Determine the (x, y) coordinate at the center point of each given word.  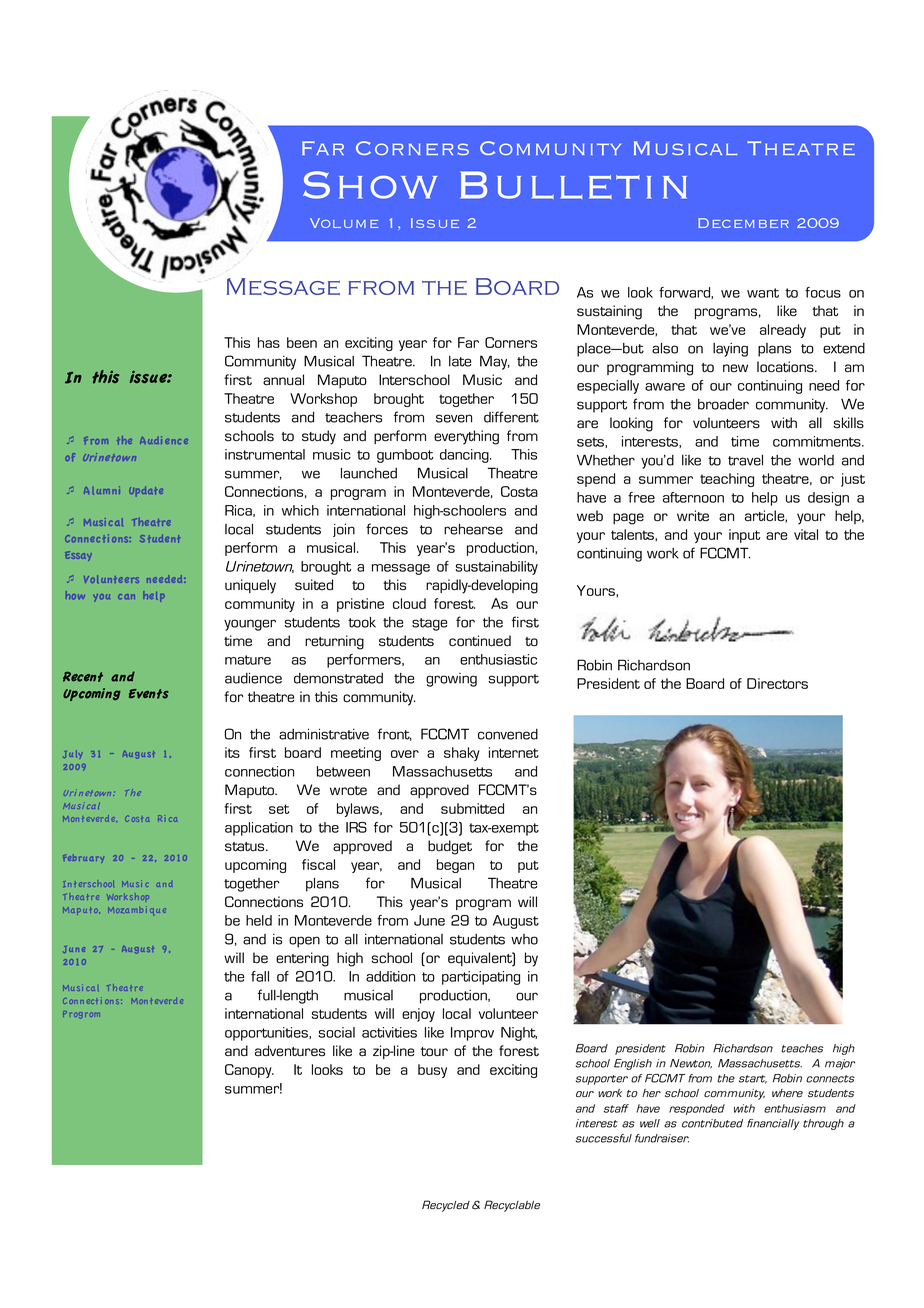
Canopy (249, 1071)
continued (480, 641)
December (743, 223)
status (246, 847)
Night (519, 1034)
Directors (777, 683)
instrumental (265, 454)
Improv (472, 1034)
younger (250, 625)
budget (450, 847)
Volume (344, 223)
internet (514, 752)
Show (370, 185)
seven (454, 418)
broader (723, 404)
